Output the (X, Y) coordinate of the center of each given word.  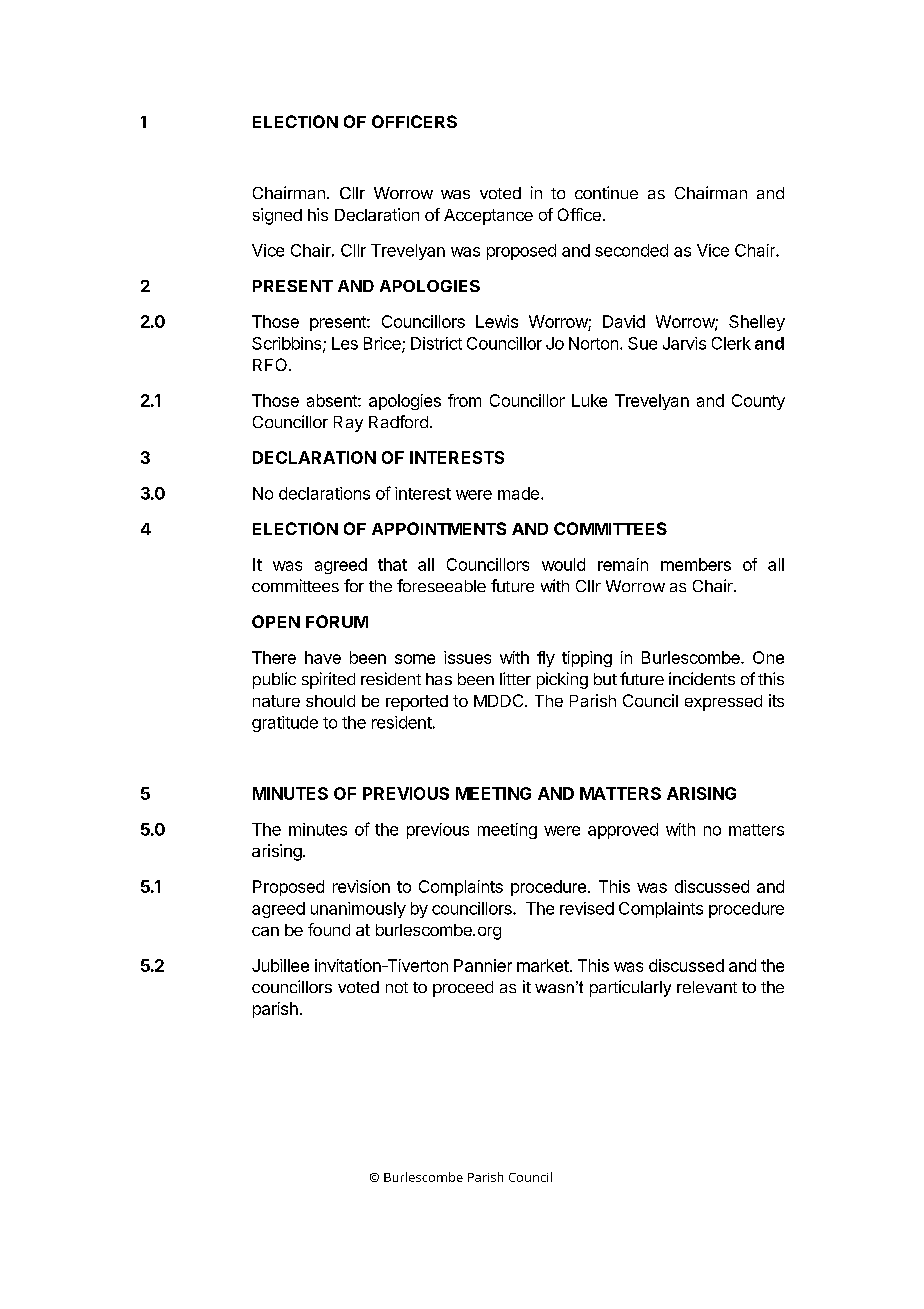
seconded (631, 250)
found (329, 929)
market (543, 965)
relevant (707, 987)
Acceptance (488, 217)
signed (277, 216)
